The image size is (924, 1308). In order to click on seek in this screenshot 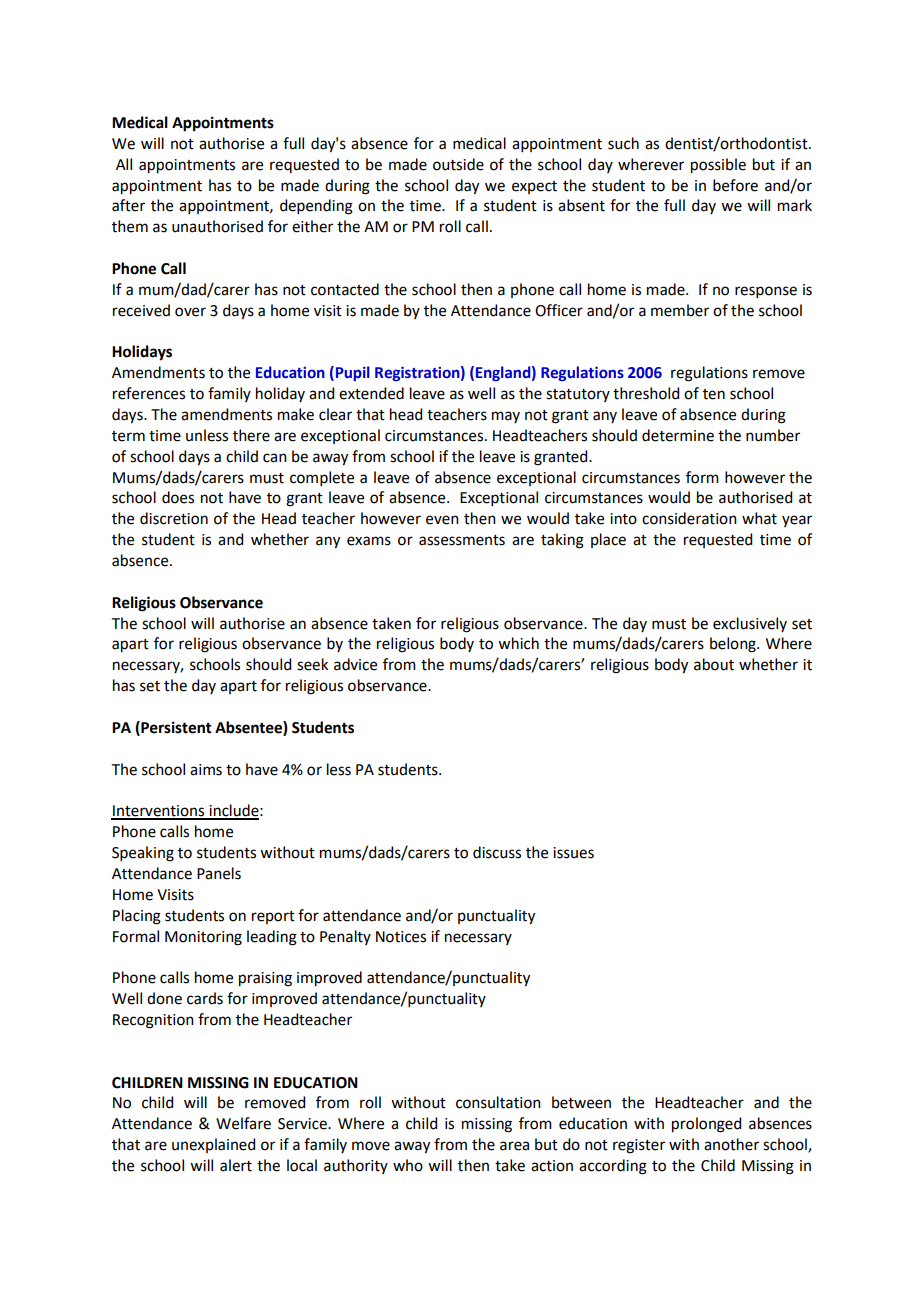, I will do `click(312, 664)`.
